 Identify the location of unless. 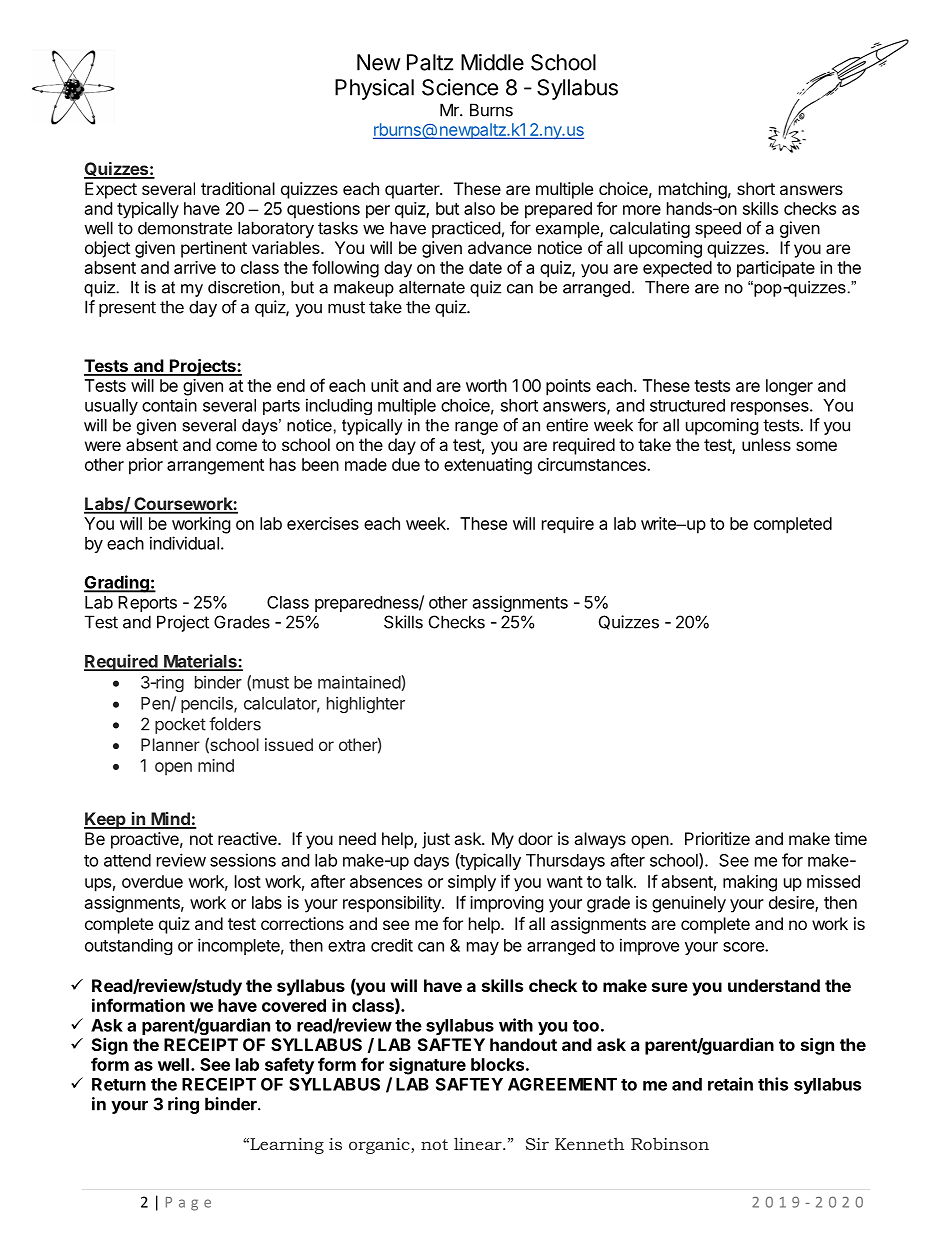
(766, 444).
